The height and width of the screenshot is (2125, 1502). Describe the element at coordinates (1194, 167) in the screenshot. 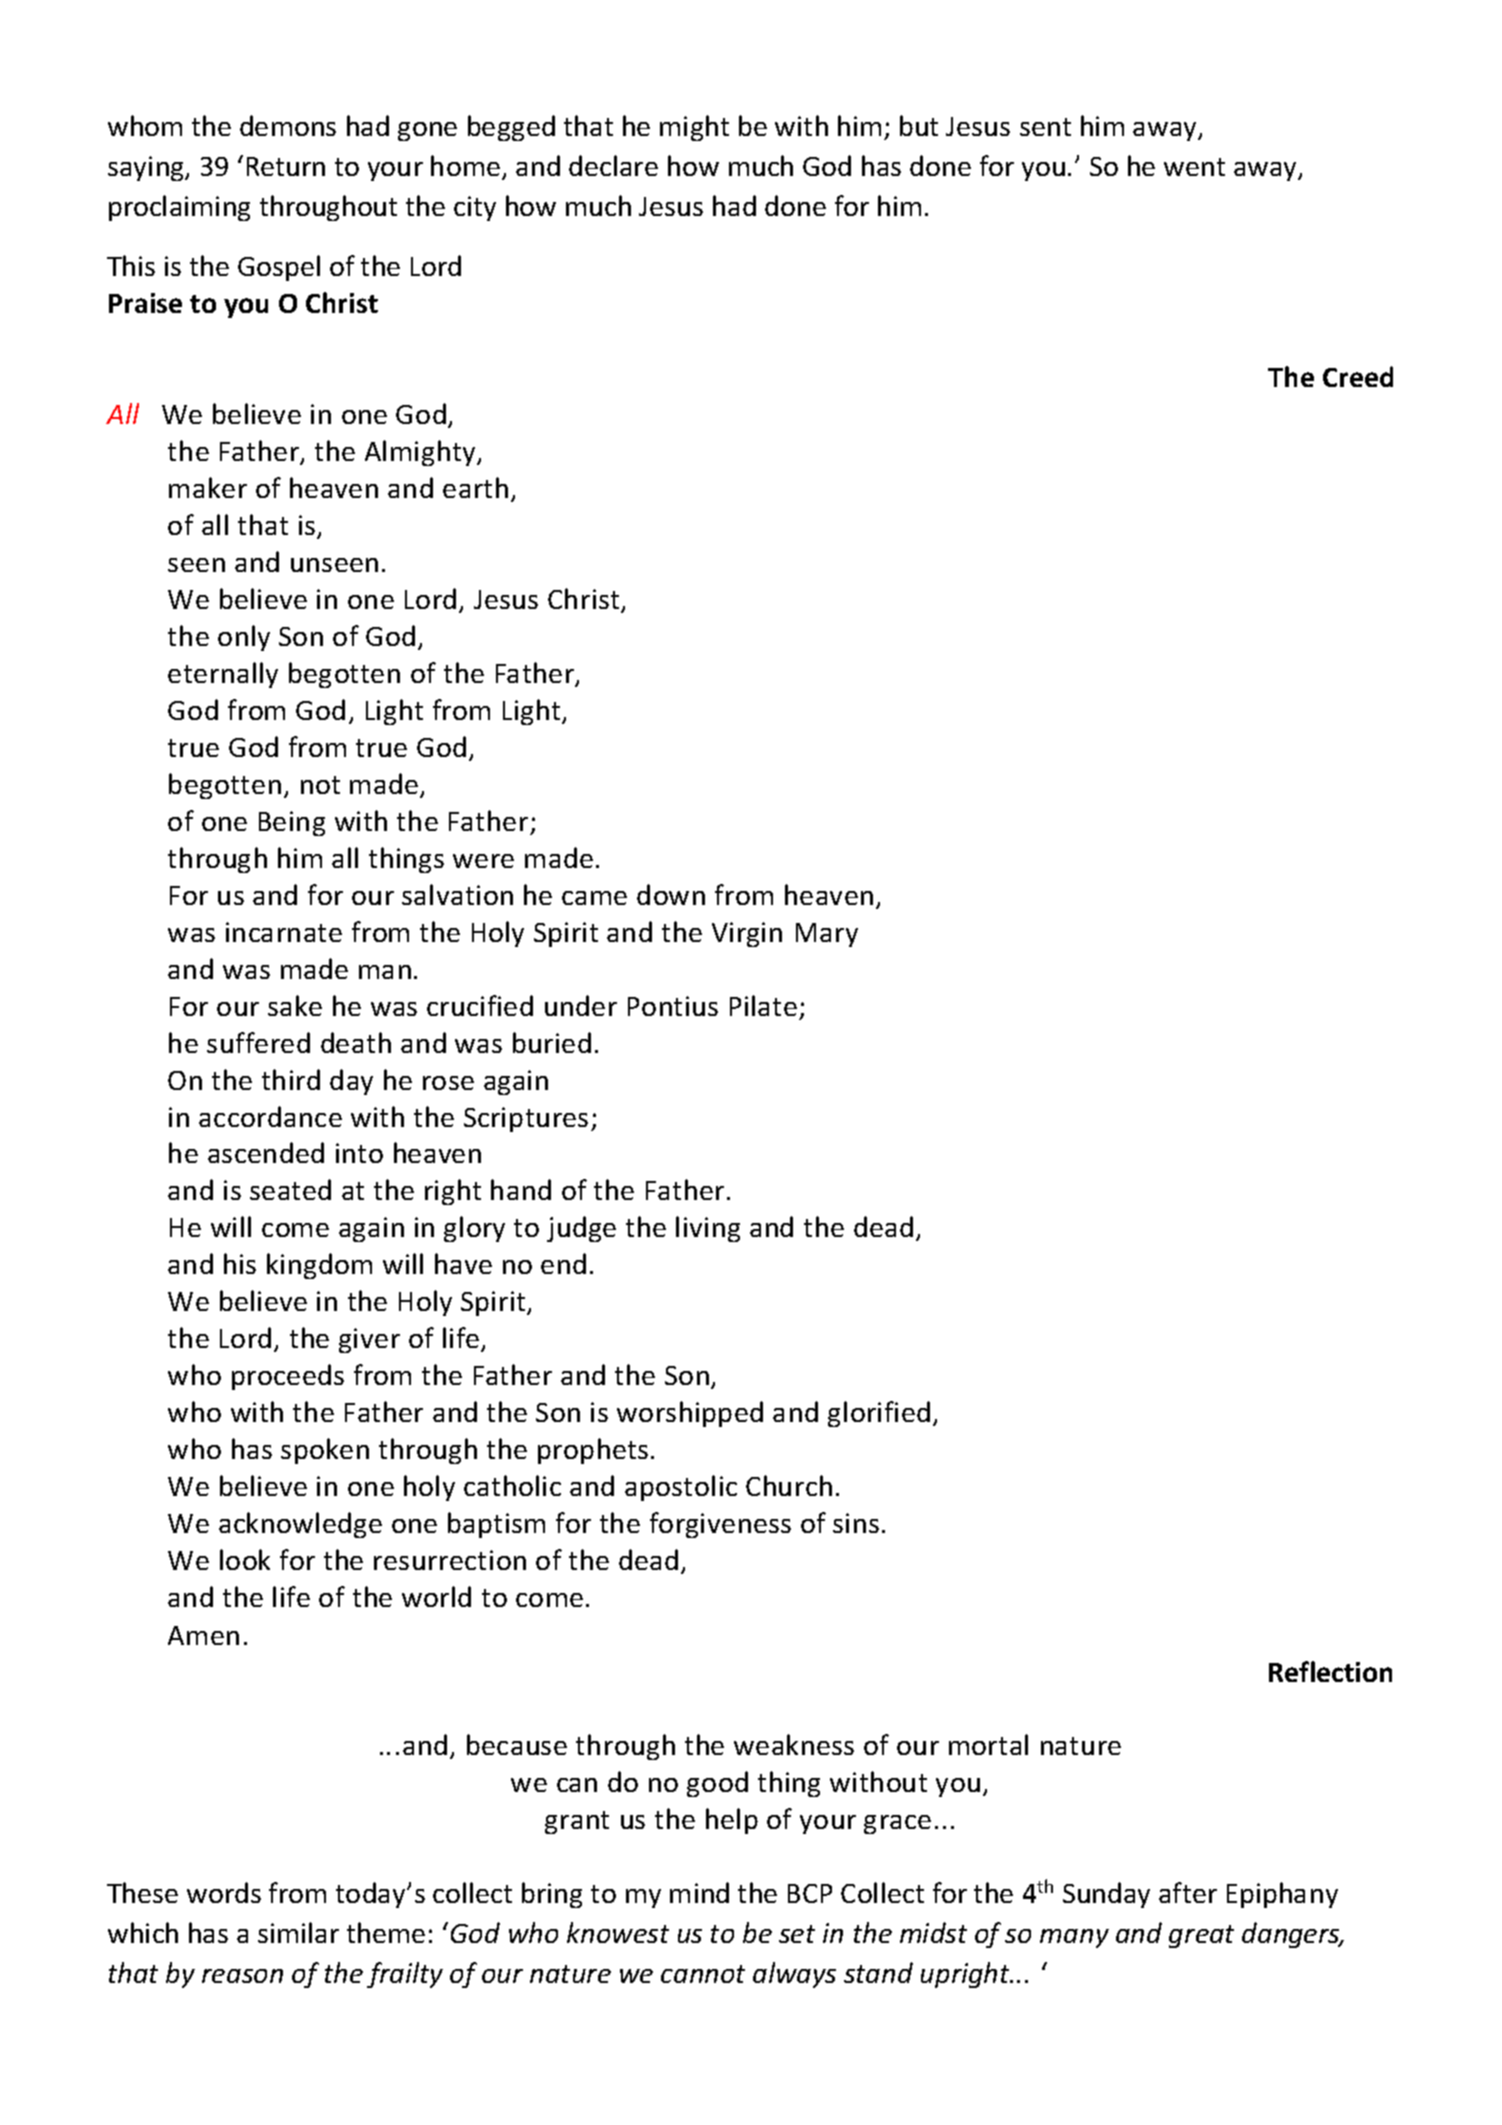

I see `went` at that location.
